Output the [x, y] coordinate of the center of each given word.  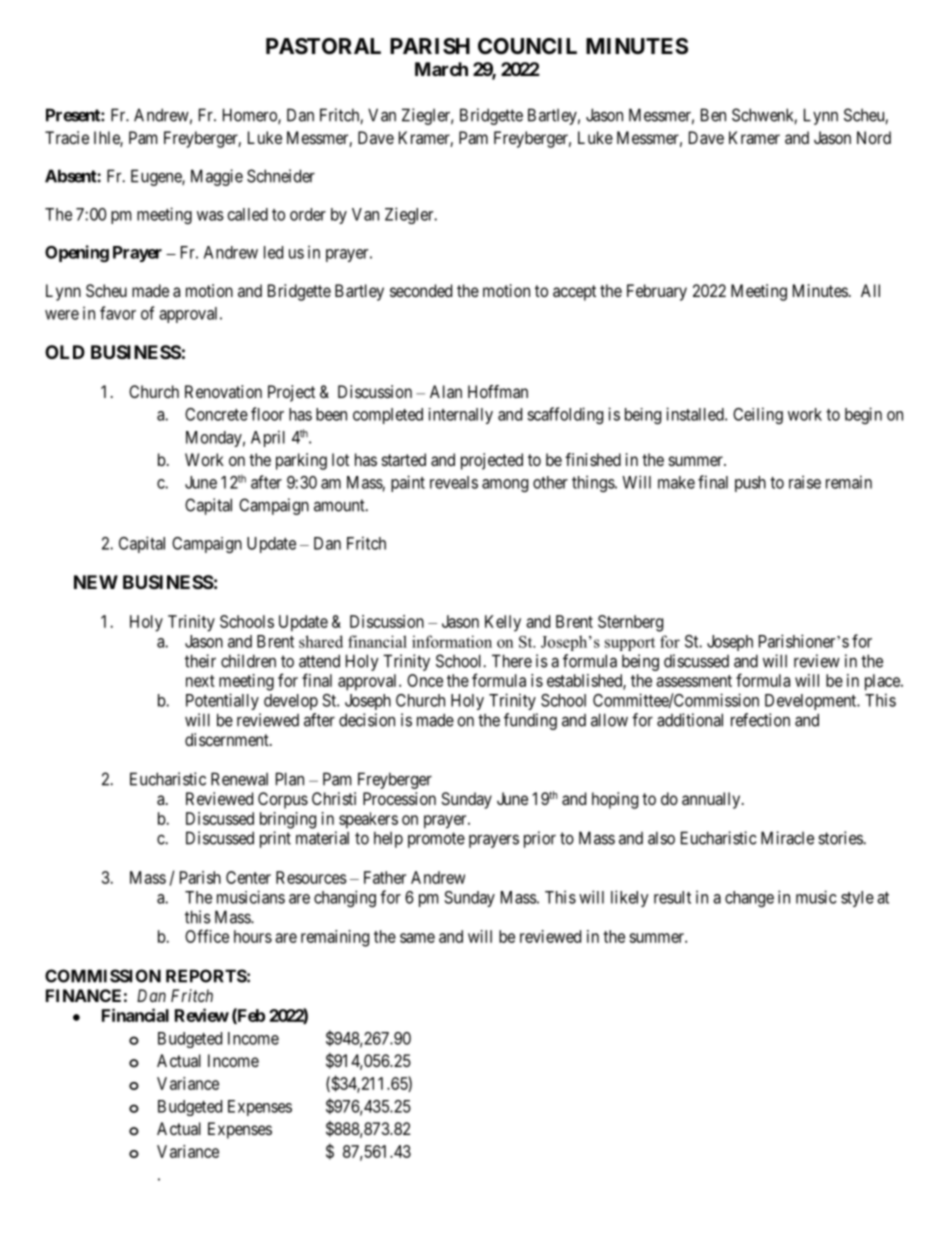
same [417, 938]
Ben [713, 115]
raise [805, 482]
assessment [694, 681]
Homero [251, 116]
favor [118, 313]
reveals [454, 482]
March [441, 69]
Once [425, 680]
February [657, 292]
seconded [421, 290]
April [268, 438]
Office [207, 936]
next [200, 681]
